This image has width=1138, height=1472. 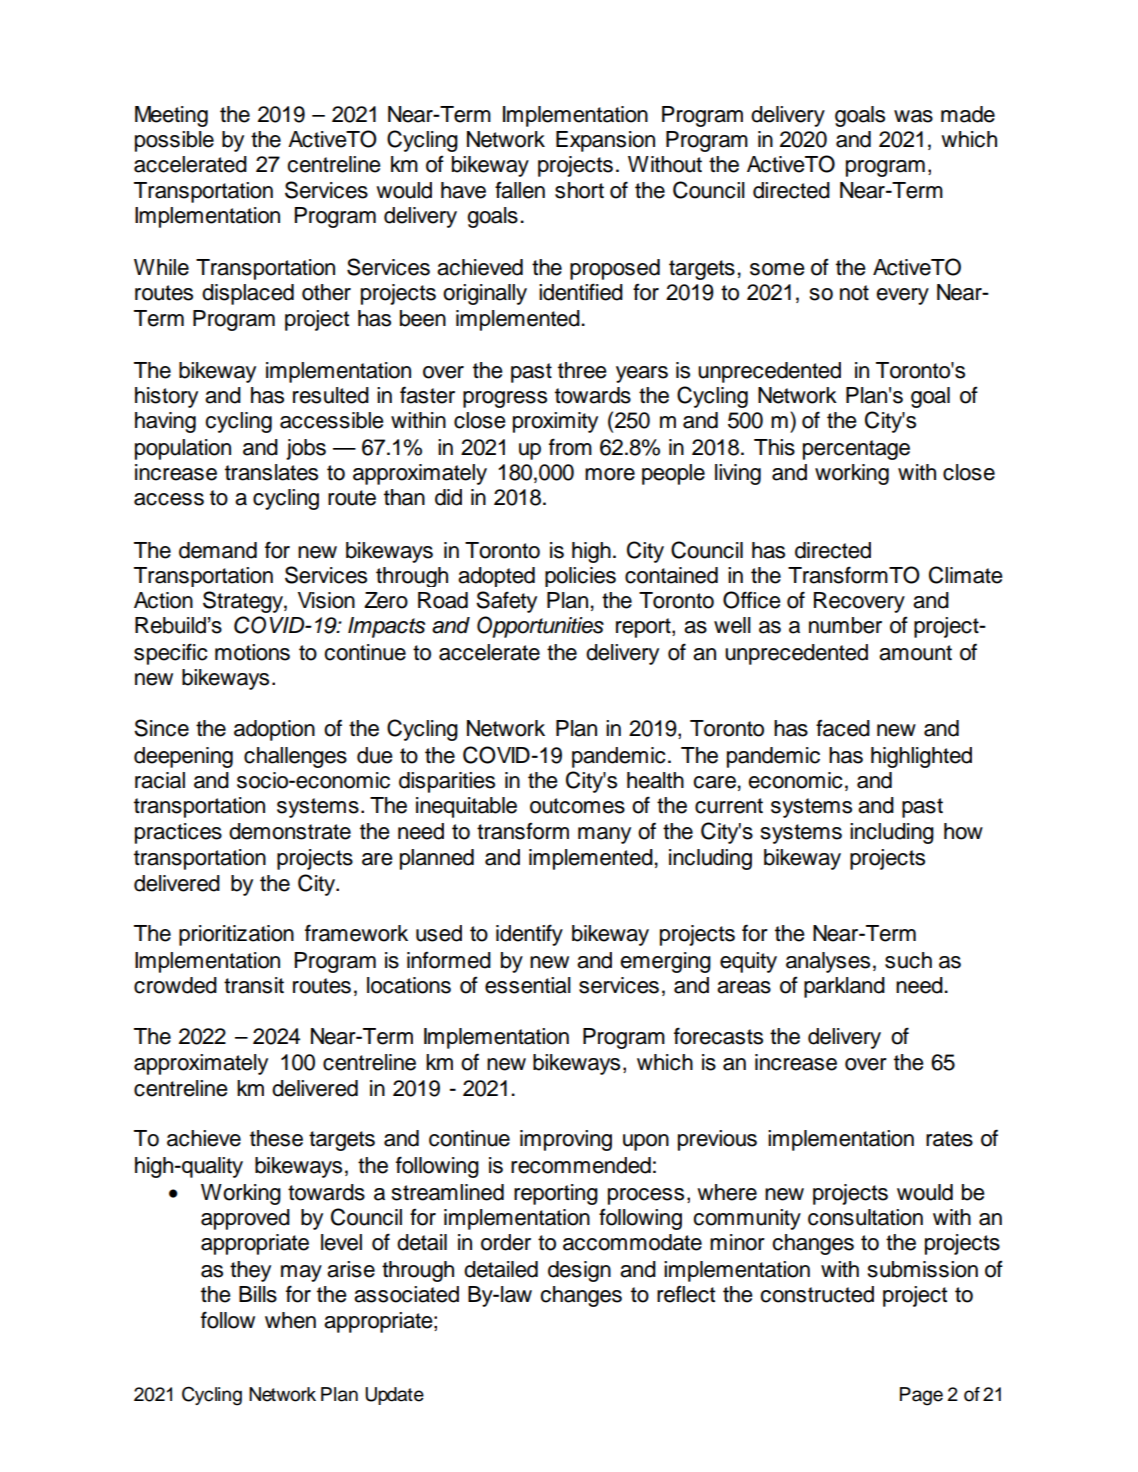 What do you see at coordinates (254, 985) in the image?
I see `transit` at bounding box center [254, 985].
